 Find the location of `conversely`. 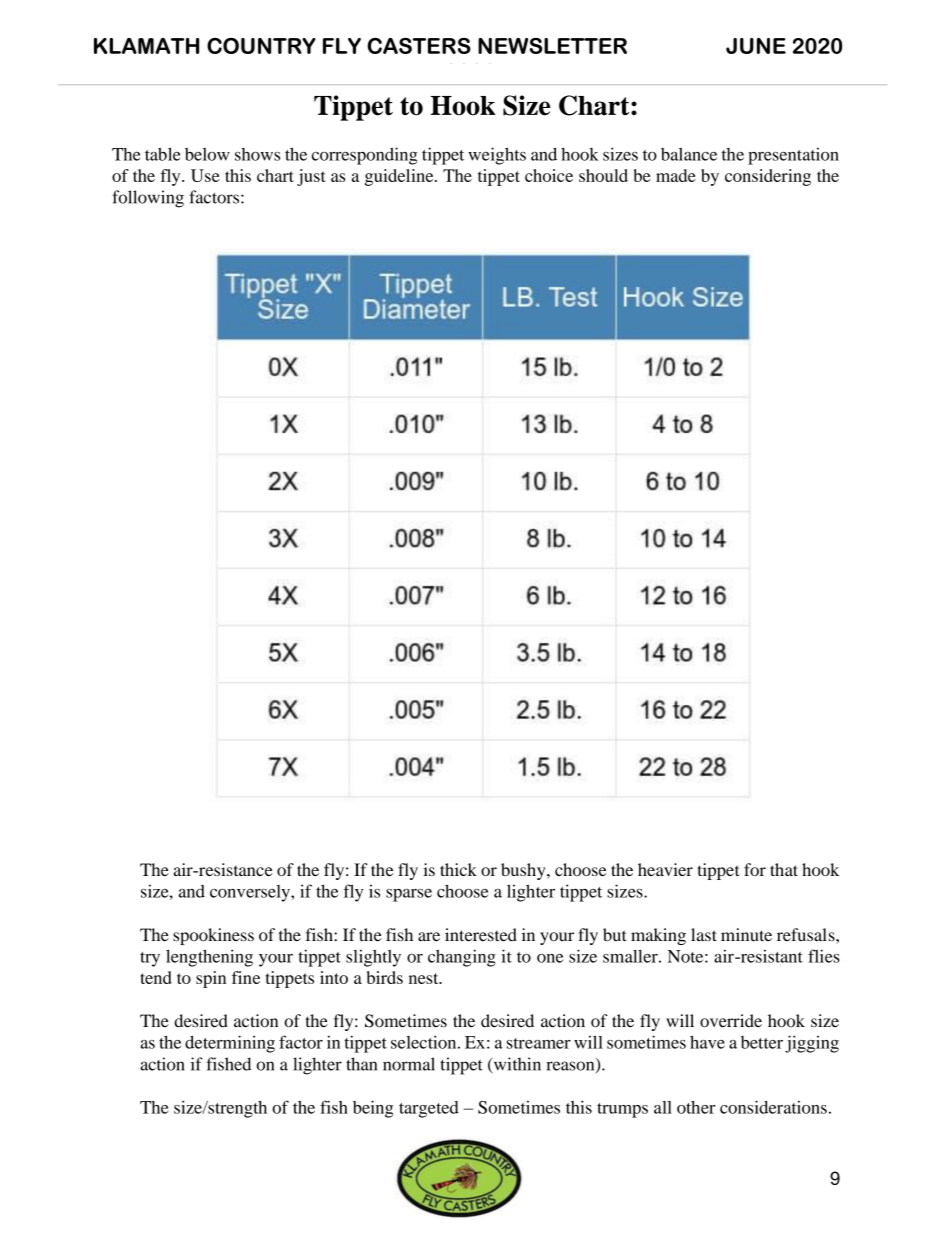

conversely is located at coordinates (251, 893).
